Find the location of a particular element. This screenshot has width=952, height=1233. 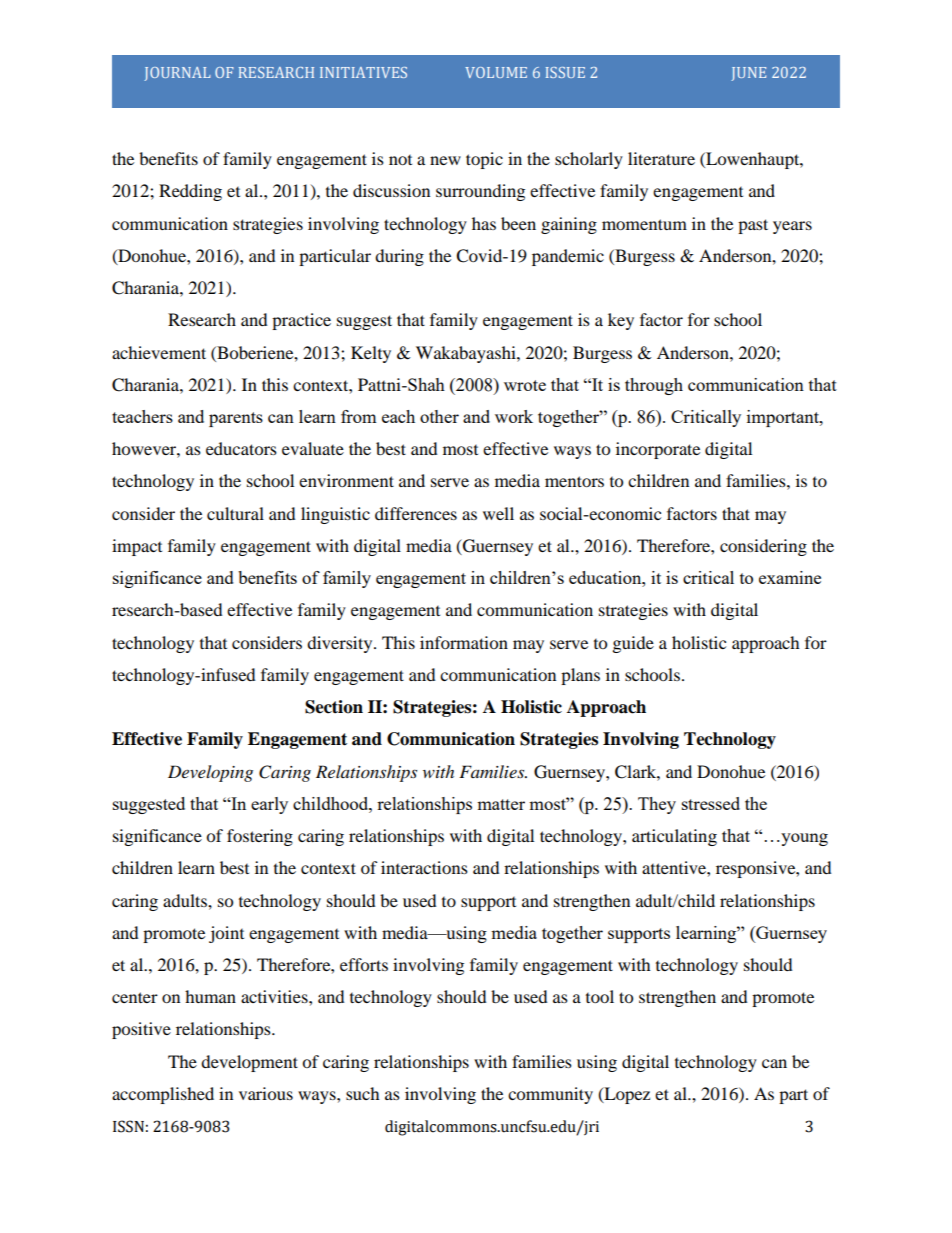

information is located at coordinates (464, 642).
